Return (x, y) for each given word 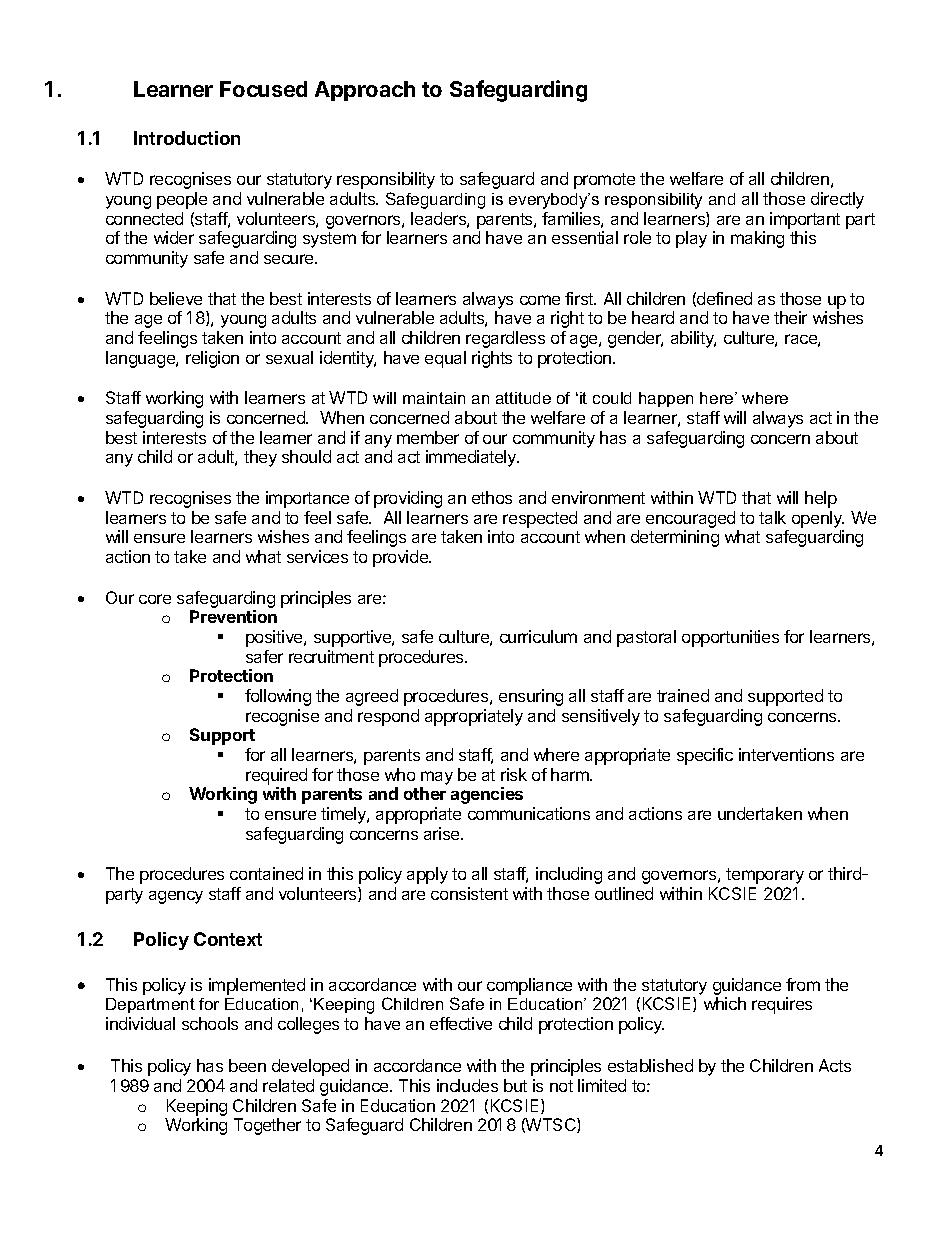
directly (837, 200)
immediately (472, 458)
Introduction (187, 138)
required (276, 776)
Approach (365, 91)
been (247, 1065)
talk (772, 517)
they (260, 458)
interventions (786, 754)
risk (514, 774)
